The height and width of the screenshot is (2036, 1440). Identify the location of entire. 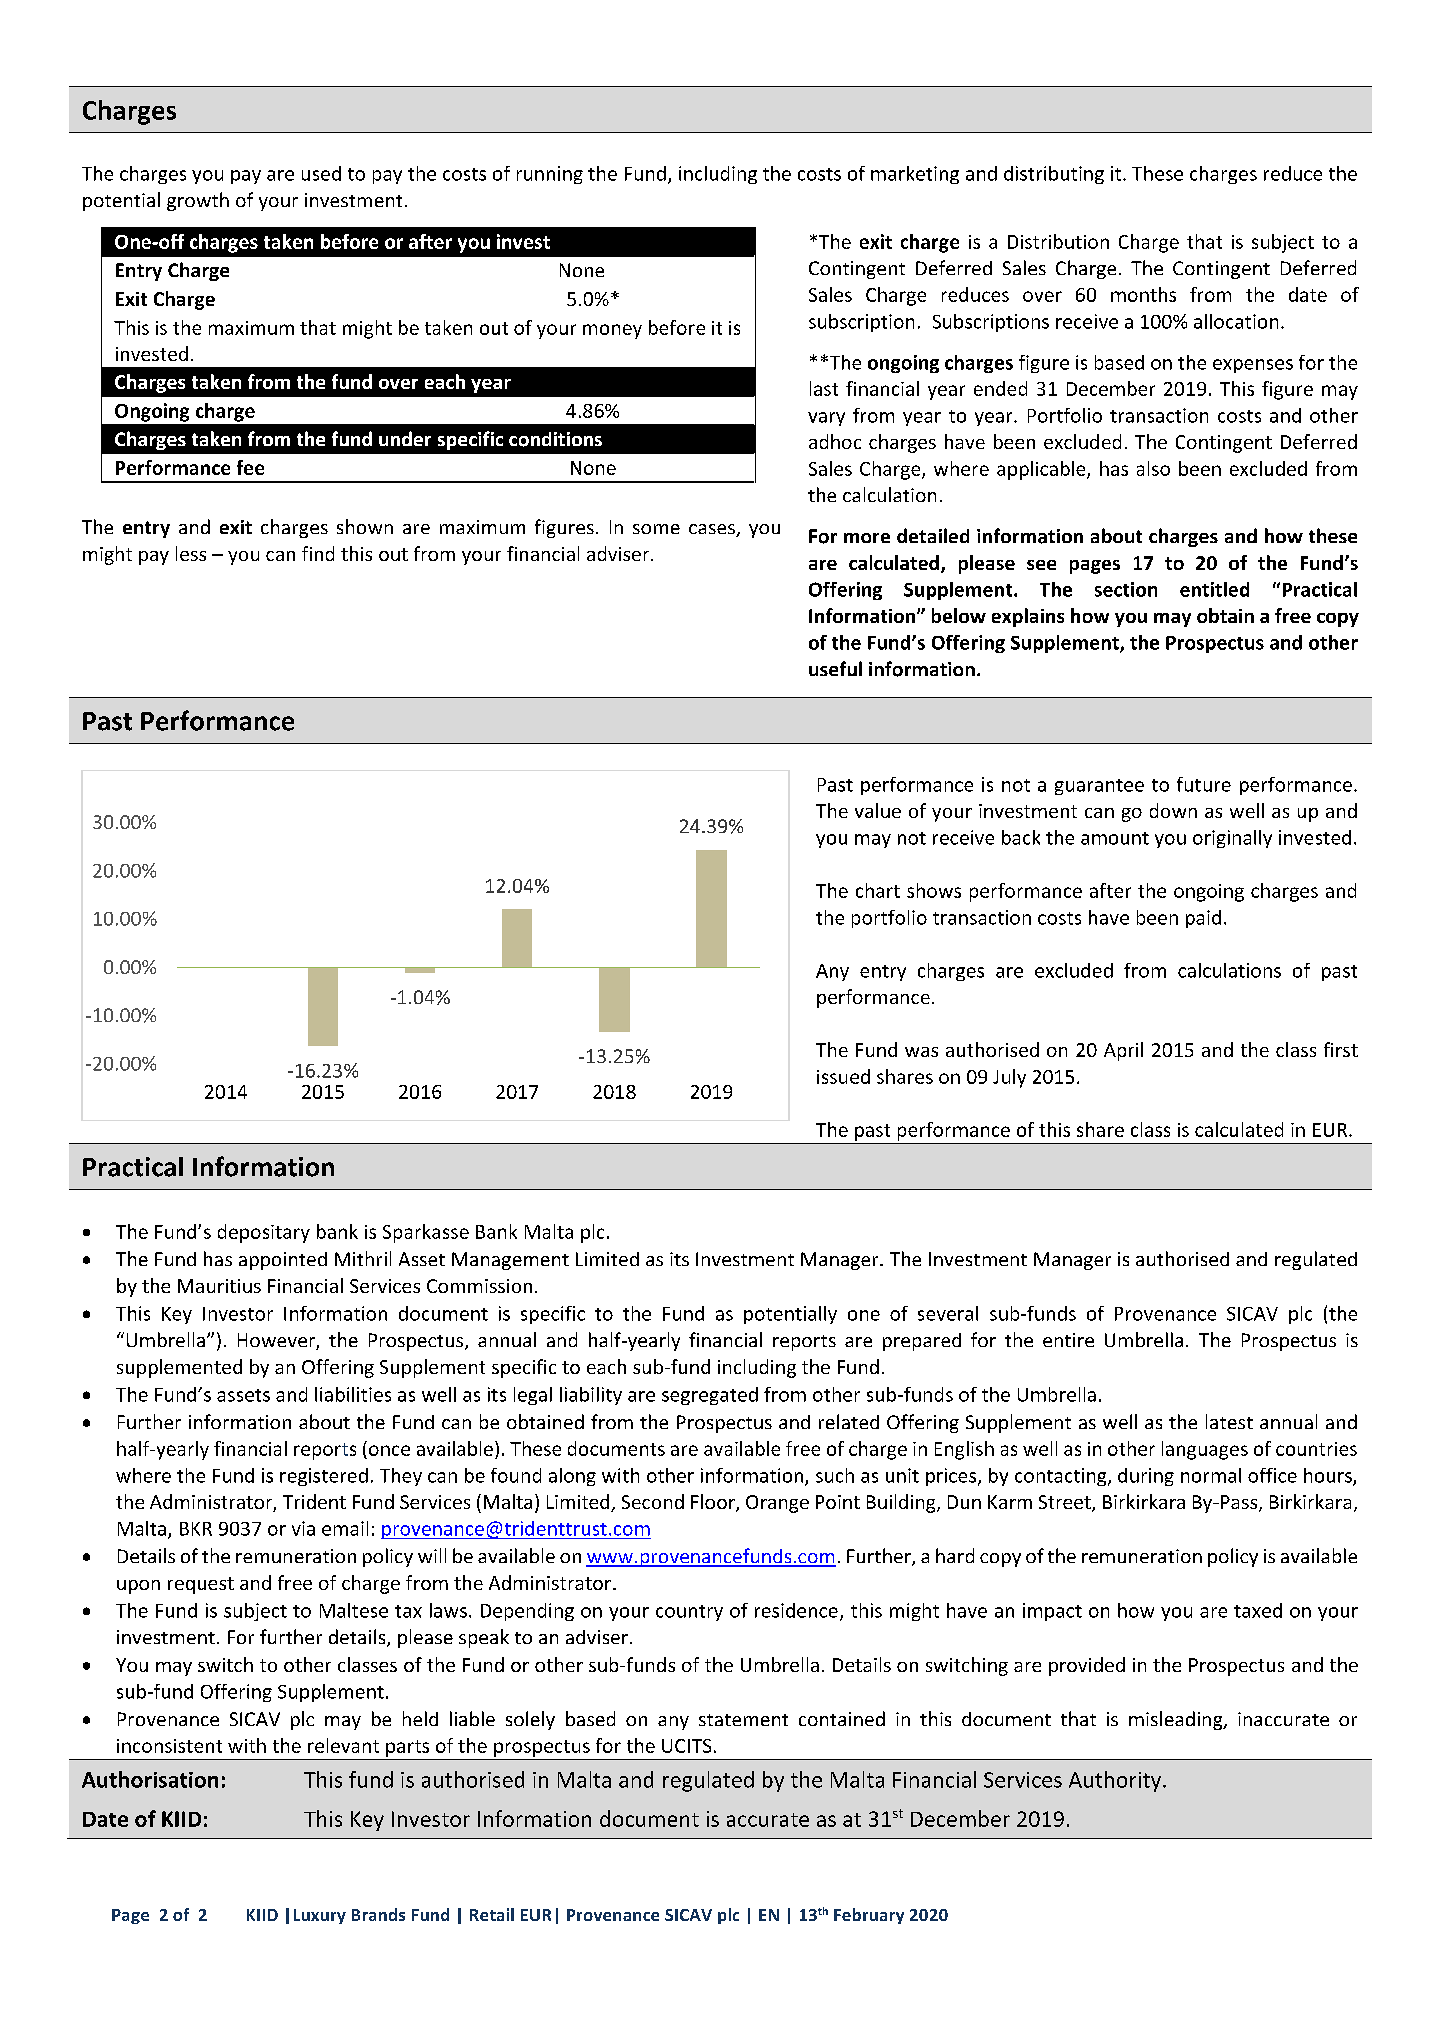
(1068, 1340).
